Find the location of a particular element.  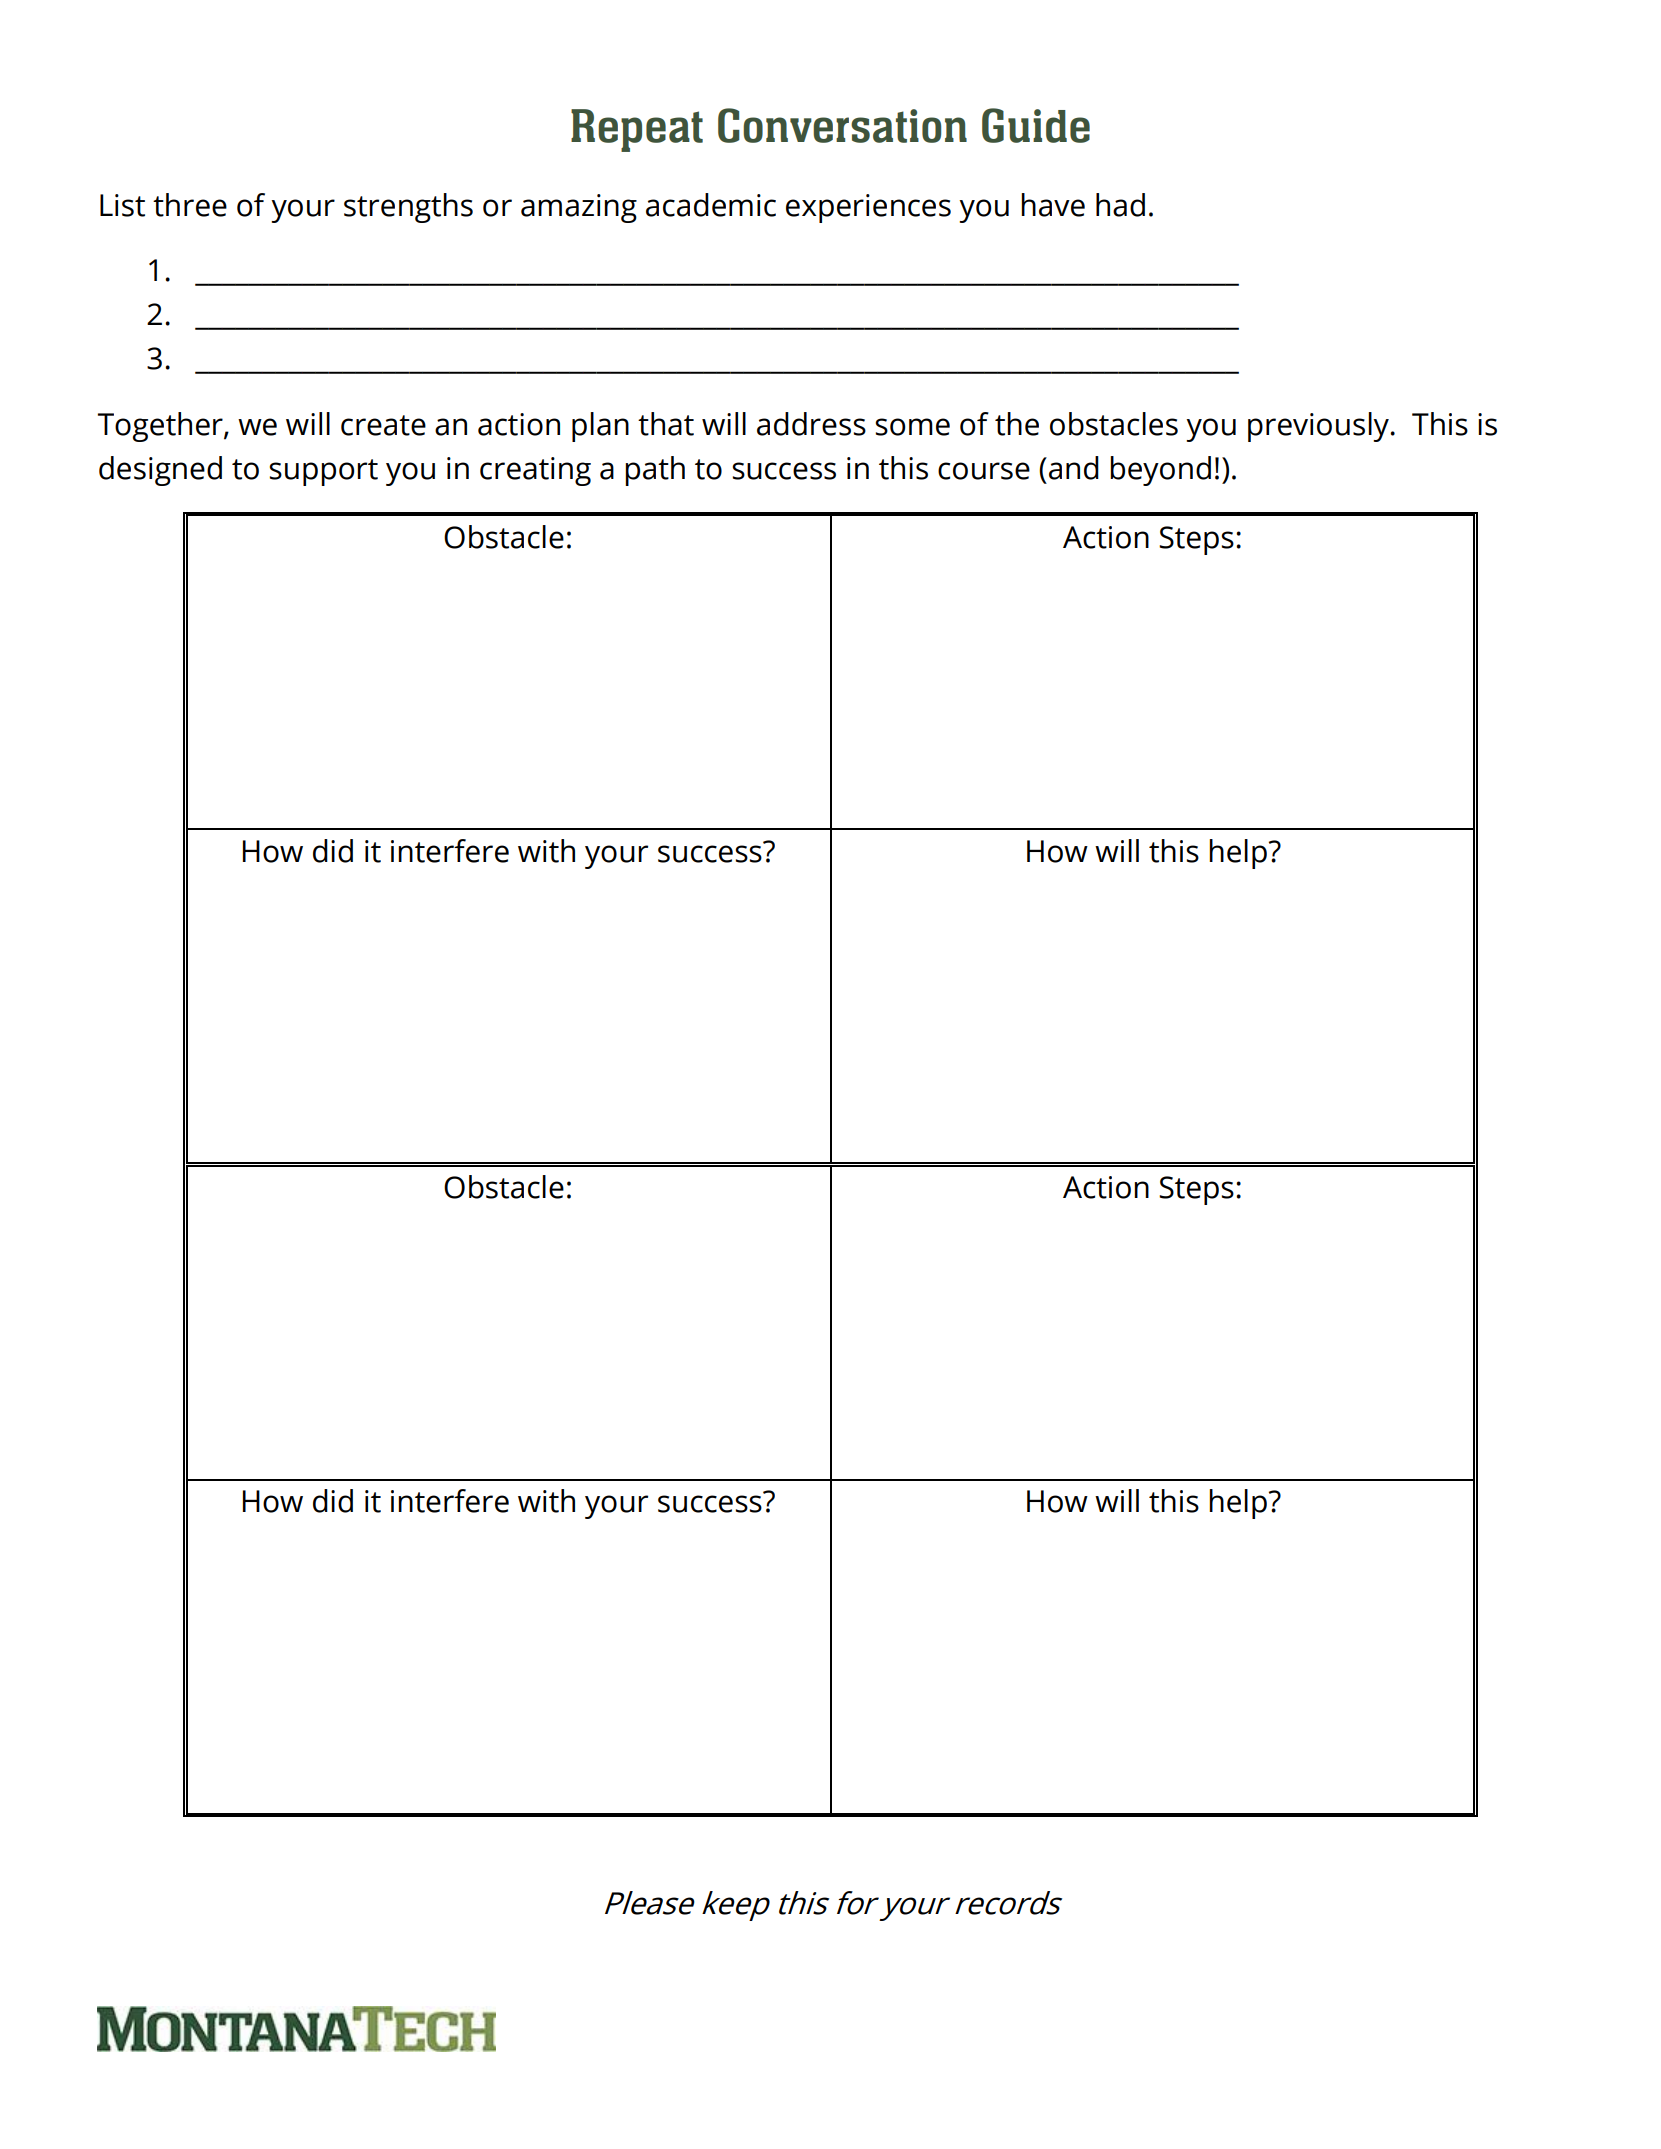

Repeat is located at coordinates (637, 130).
